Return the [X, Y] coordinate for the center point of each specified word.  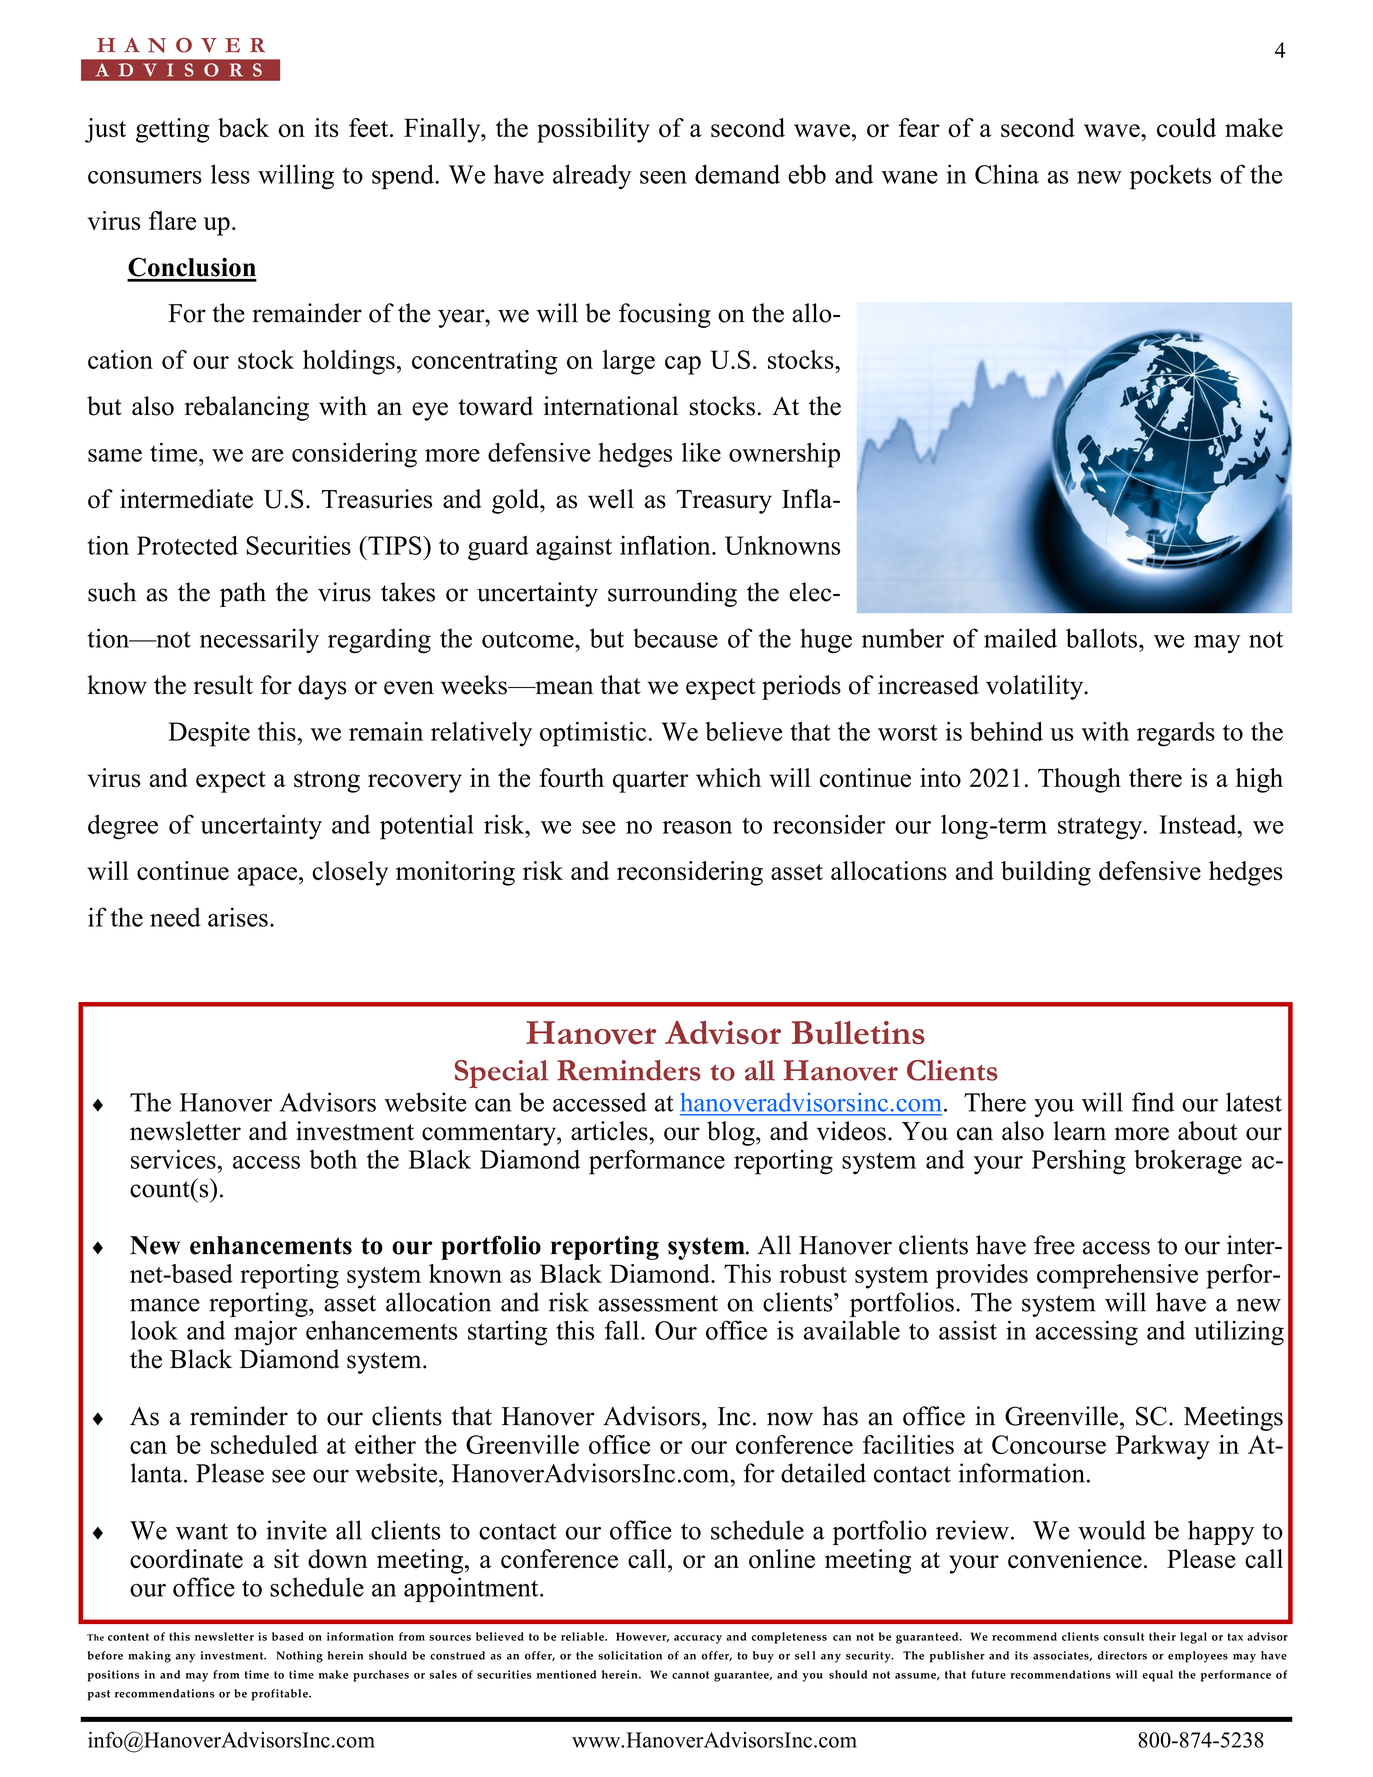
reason [697, 827]
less [230, 174]
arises [238, 917]
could [1186, 127]
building [1046, 873]
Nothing [299, 1657]
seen [663, 177]
